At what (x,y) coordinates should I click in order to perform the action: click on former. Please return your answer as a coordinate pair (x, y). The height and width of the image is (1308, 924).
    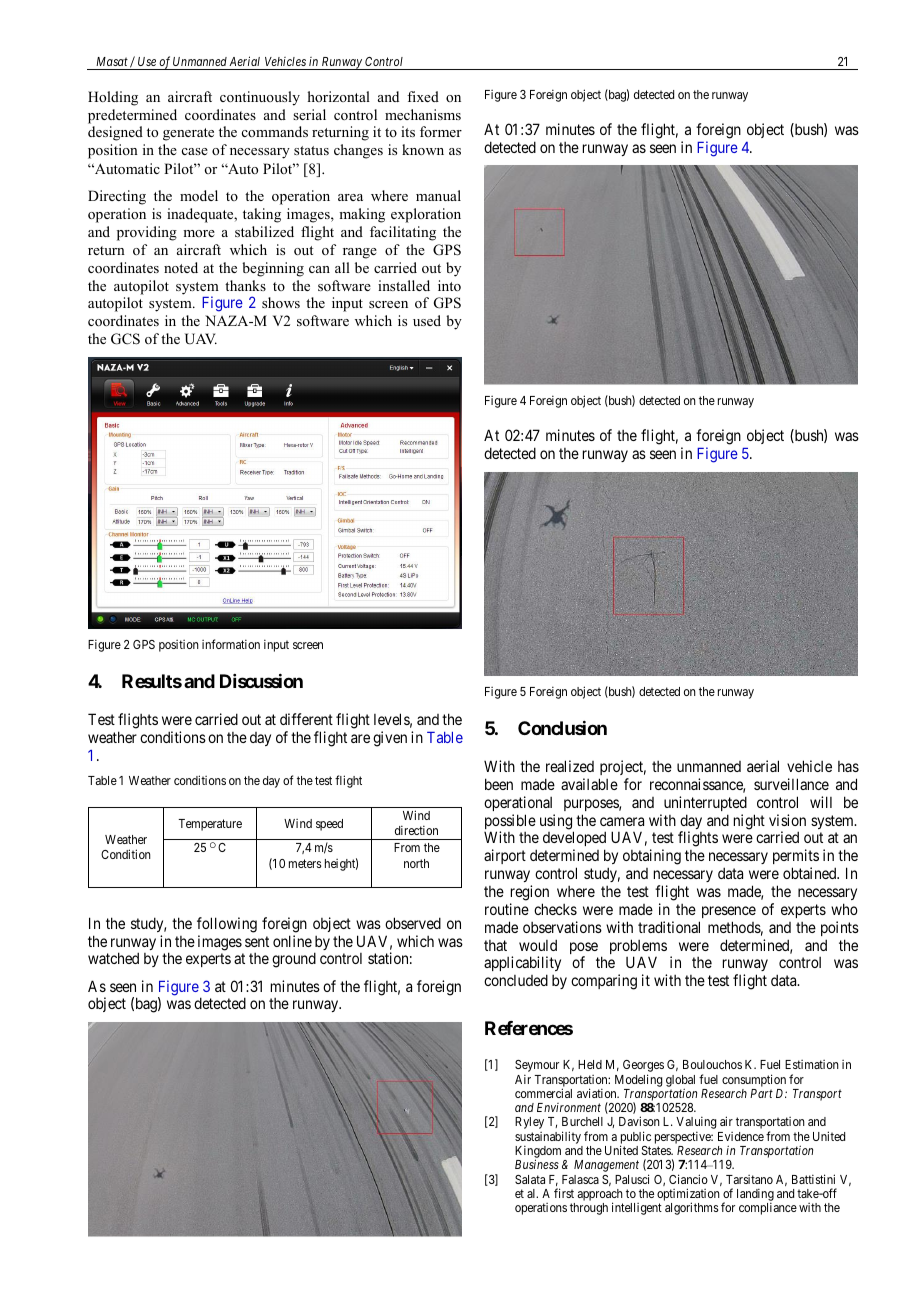
    Looking at the image, I should click on (441, 131).
